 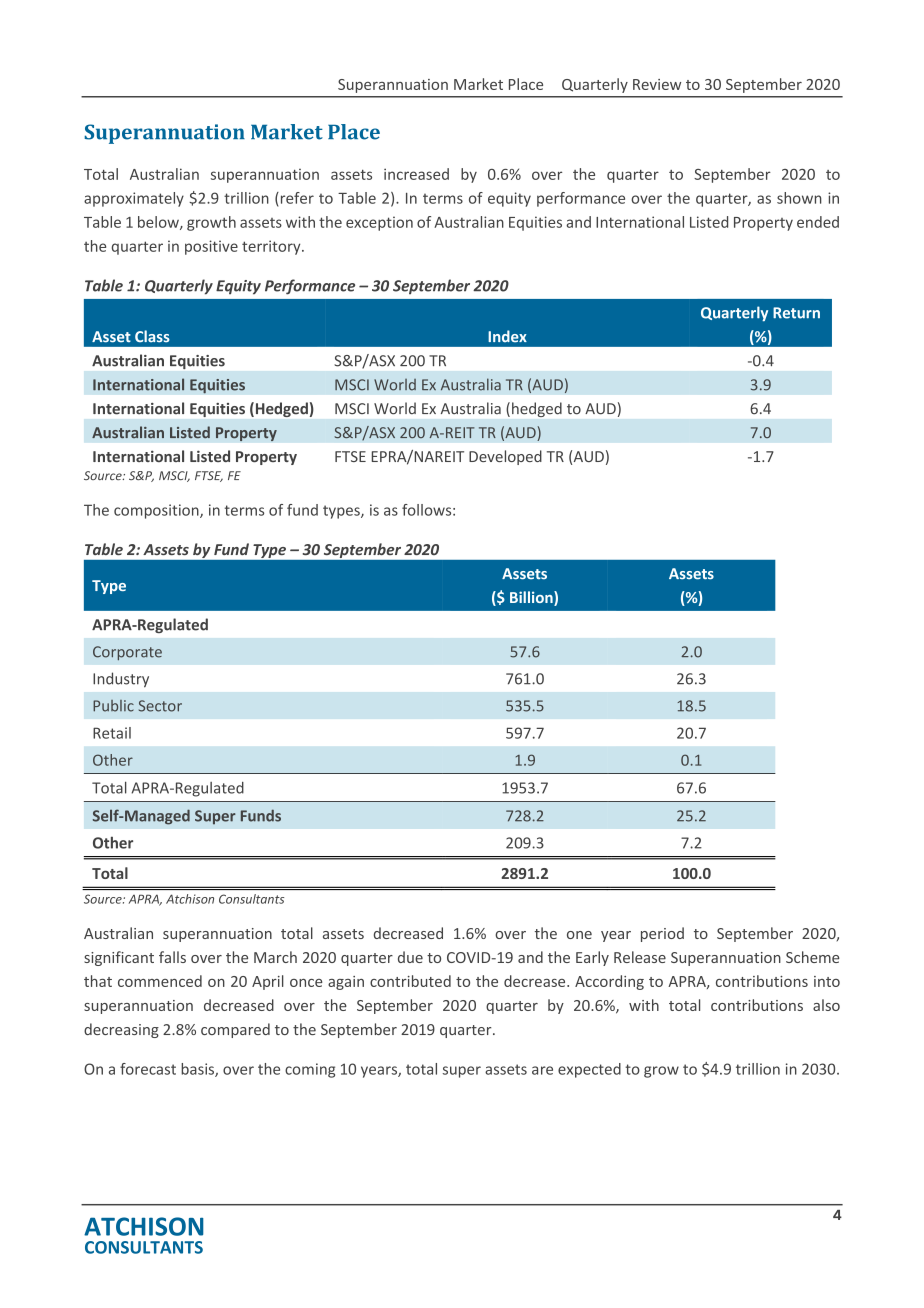 I want to click on Developed, so click(x=505, y=457).
